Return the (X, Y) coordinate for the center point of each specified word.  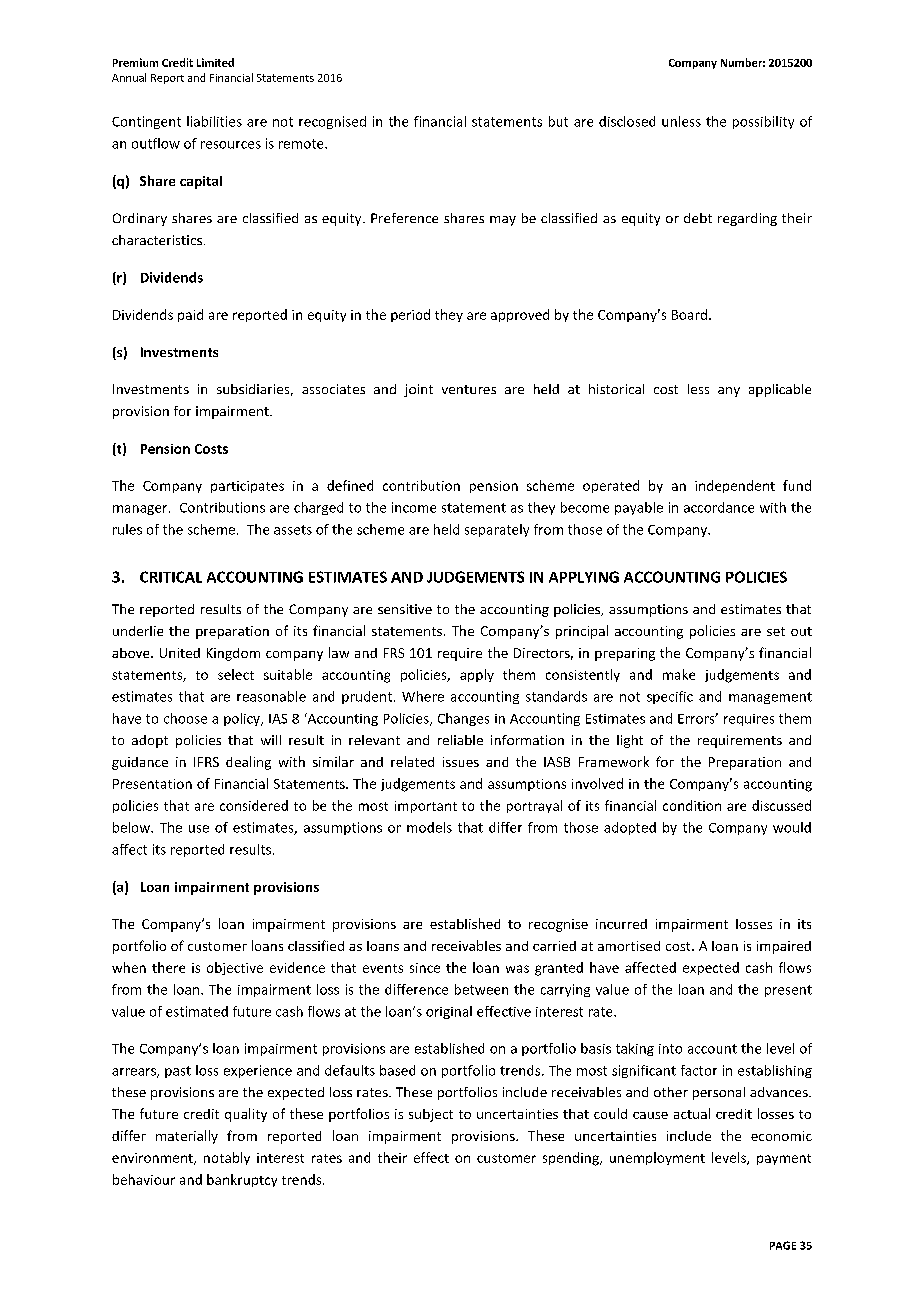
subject (431, 1115)
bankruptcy (242, 1180)
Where (423, 696)
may (503, 221)
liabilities (214, 121)
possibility (763, 122)
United (180, 653)
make (679, 674)
